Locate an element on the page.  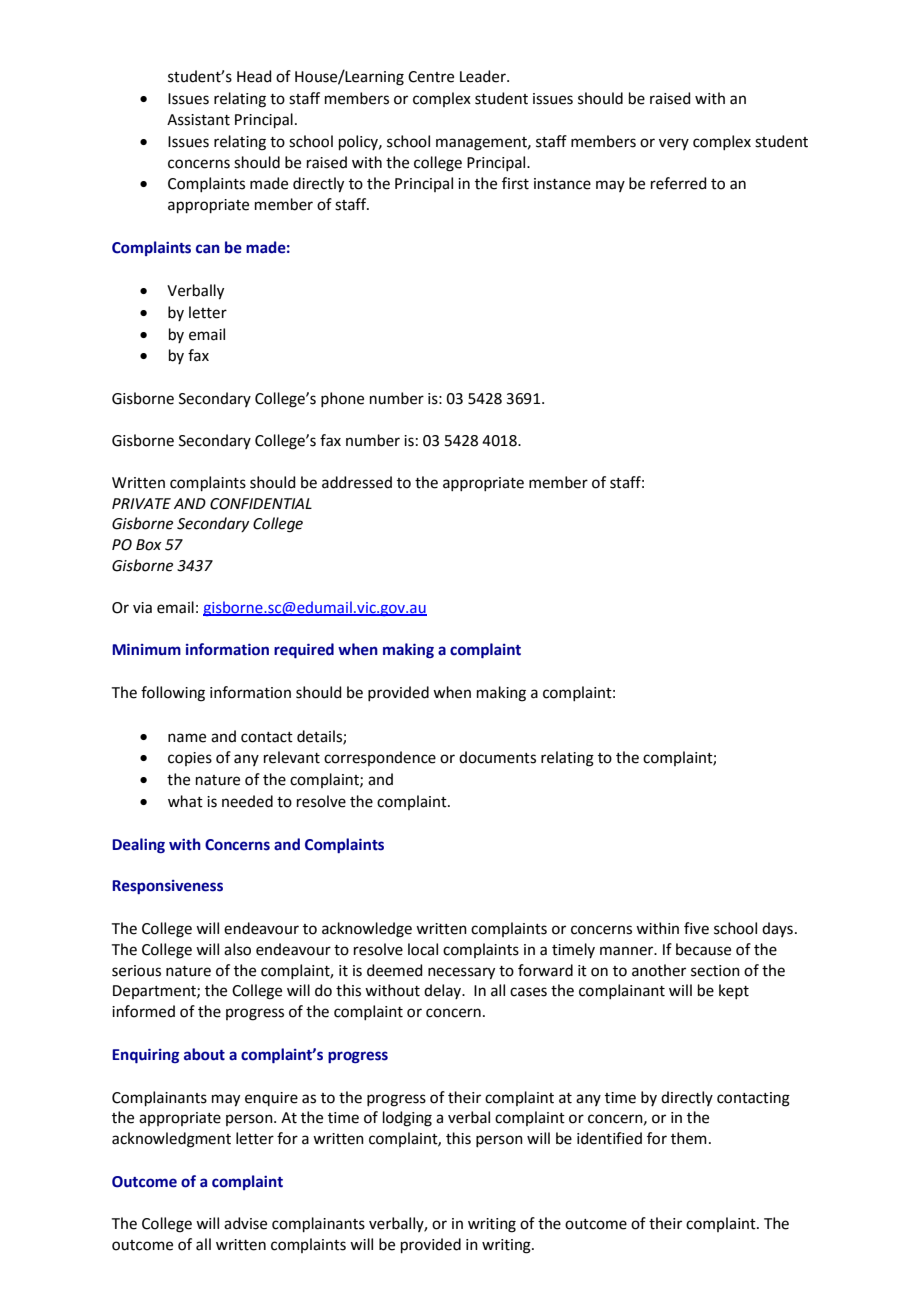
documents is located at coordinates (497, 757).
